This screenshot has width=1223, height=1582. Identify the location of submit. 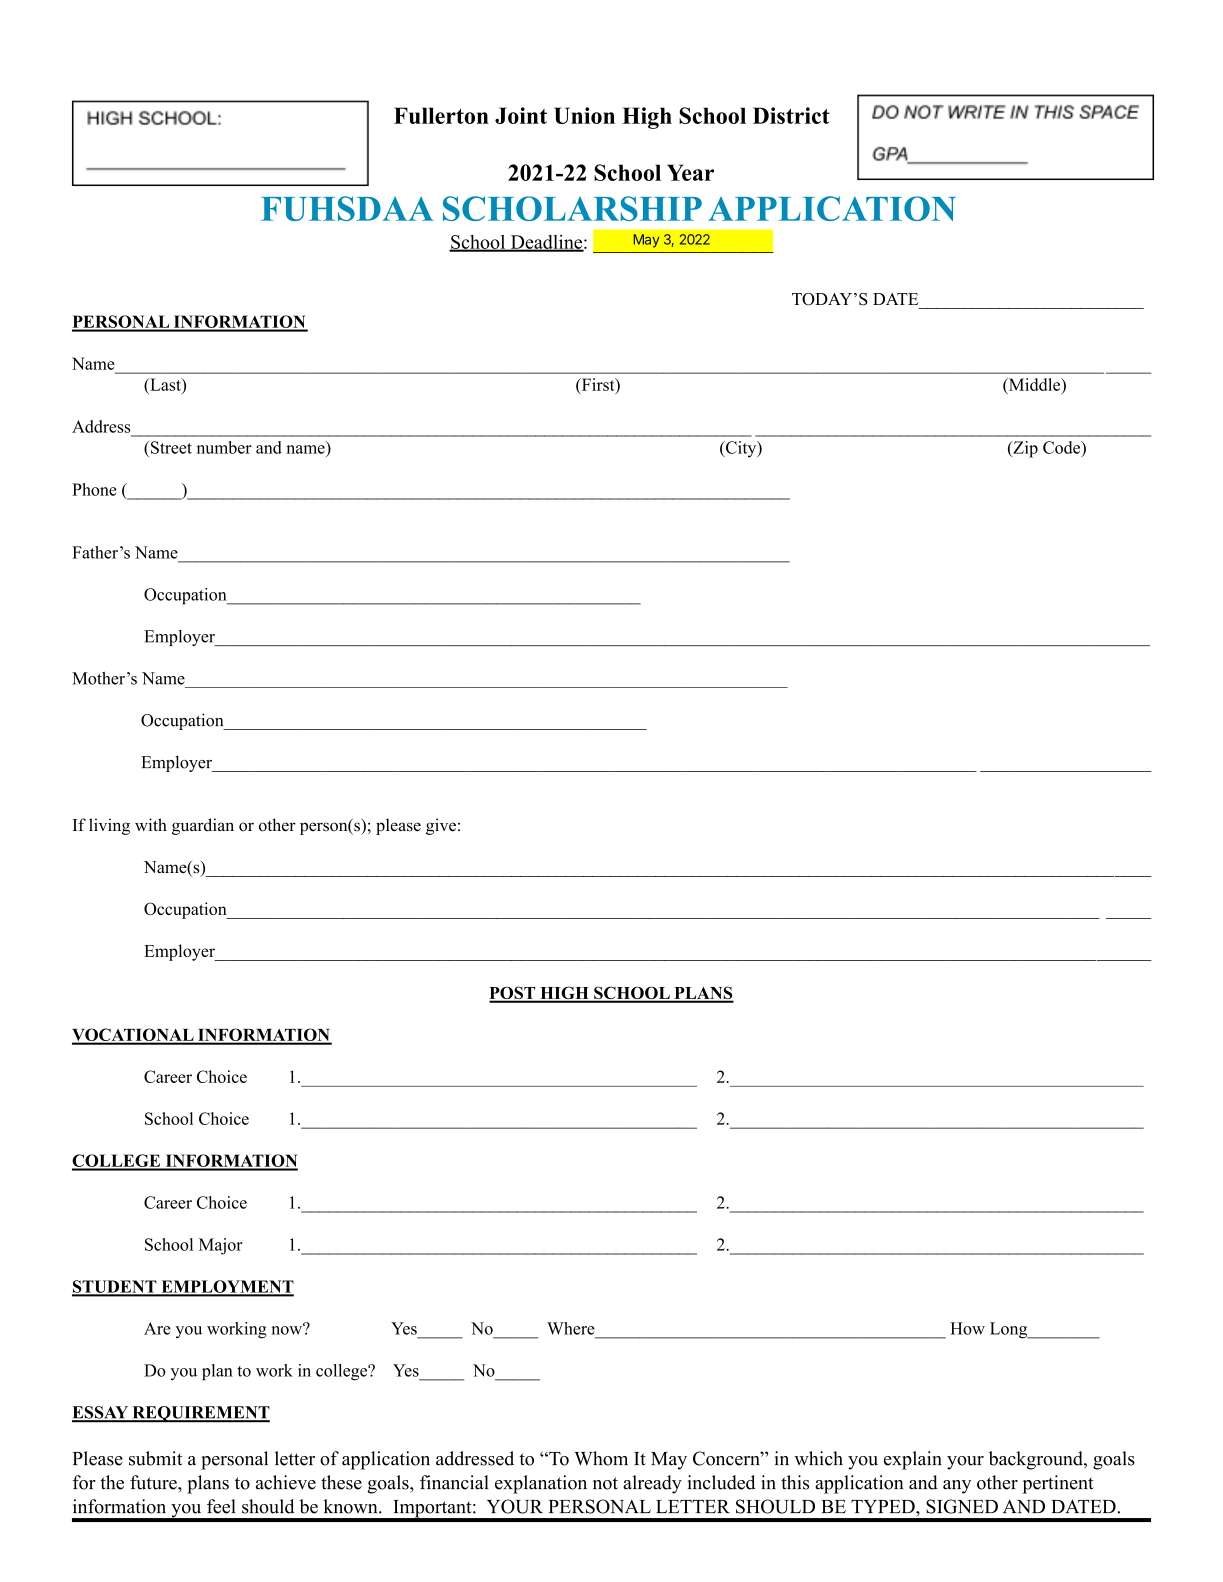
(155, 1458).
